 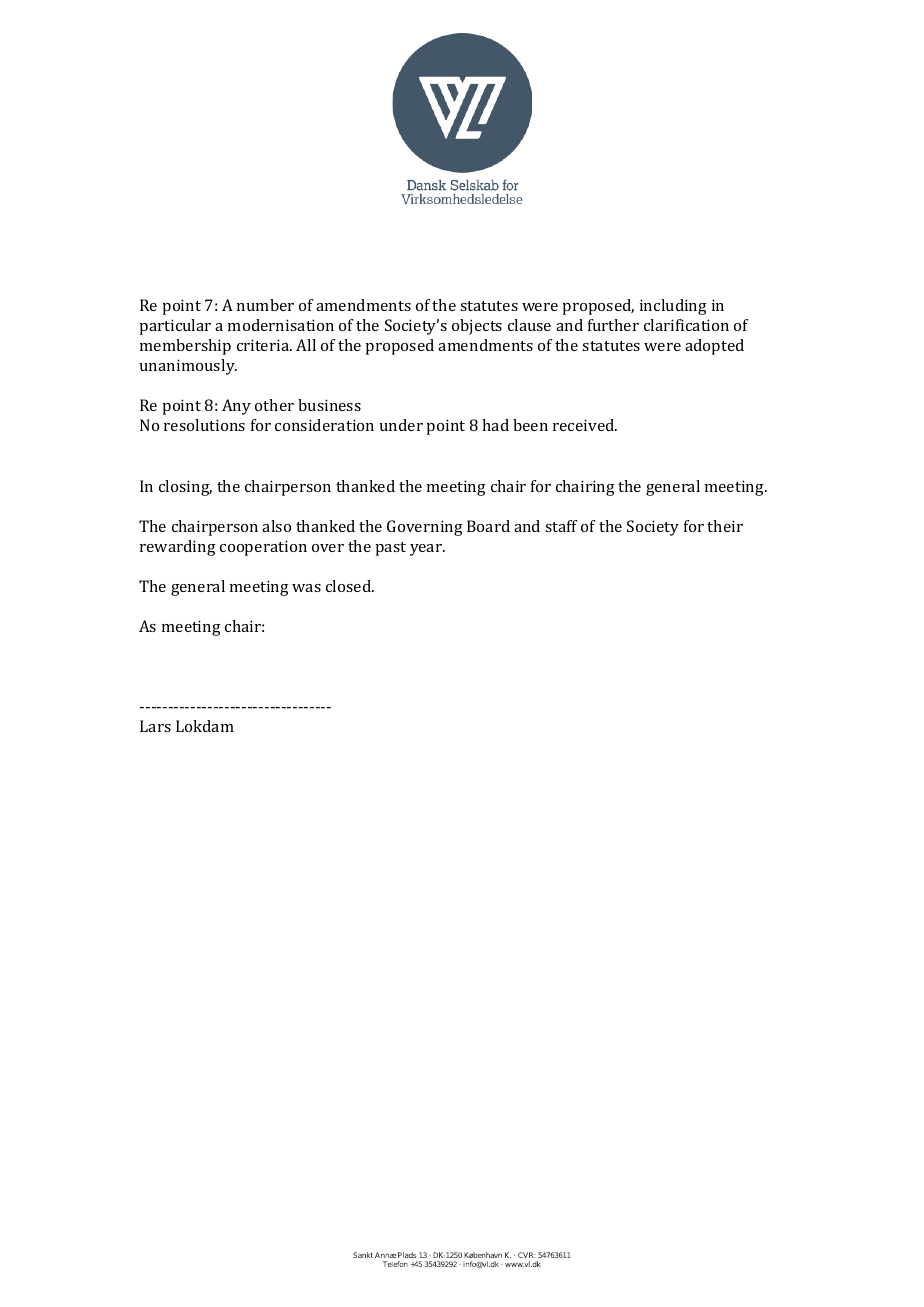 What do you see at coordinates (488, 526) in the image?
I see `Board` at bounding box center [488, 526].
